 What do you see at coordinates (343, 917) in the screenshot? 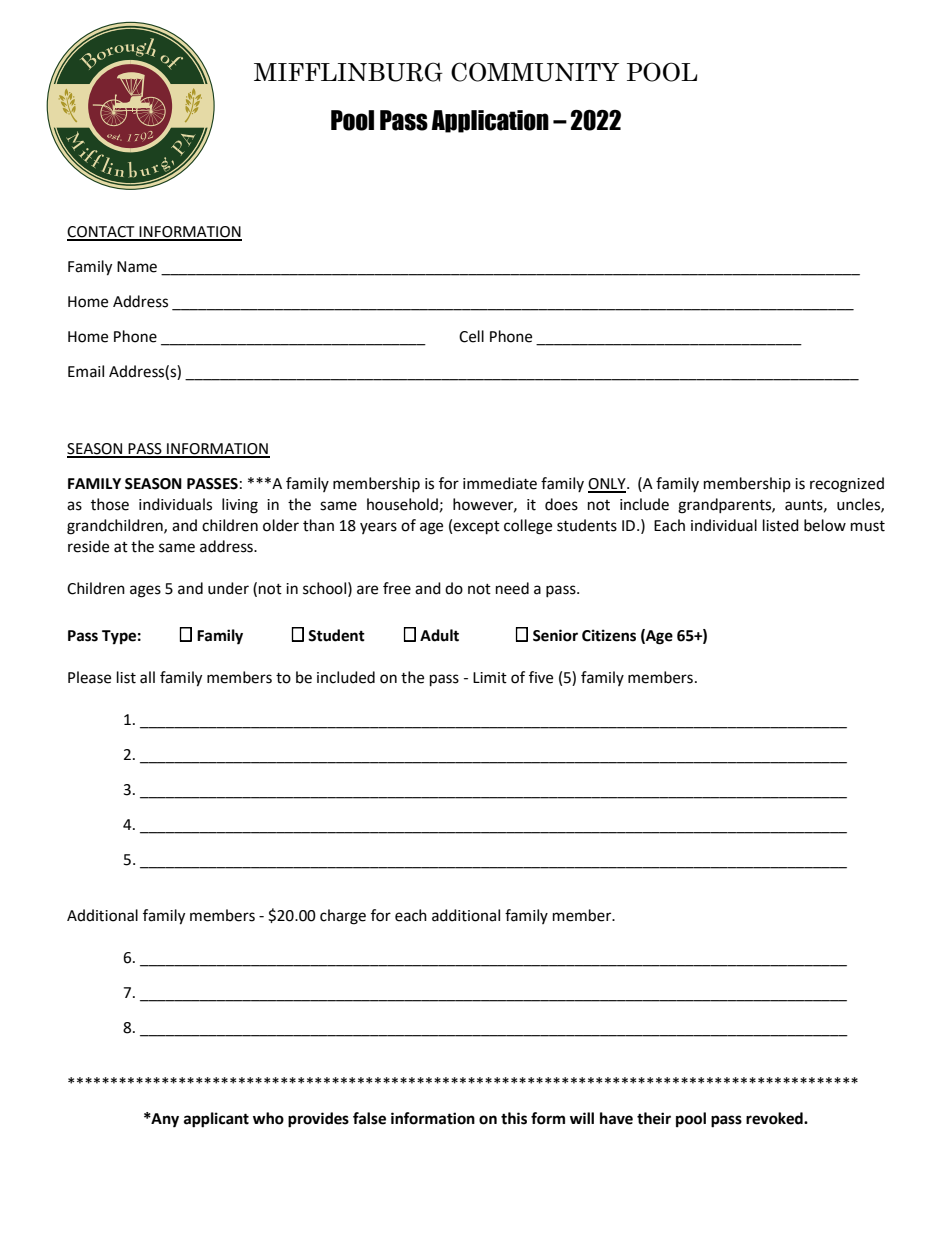
I see `charge` at bounding box center [343, 917].
